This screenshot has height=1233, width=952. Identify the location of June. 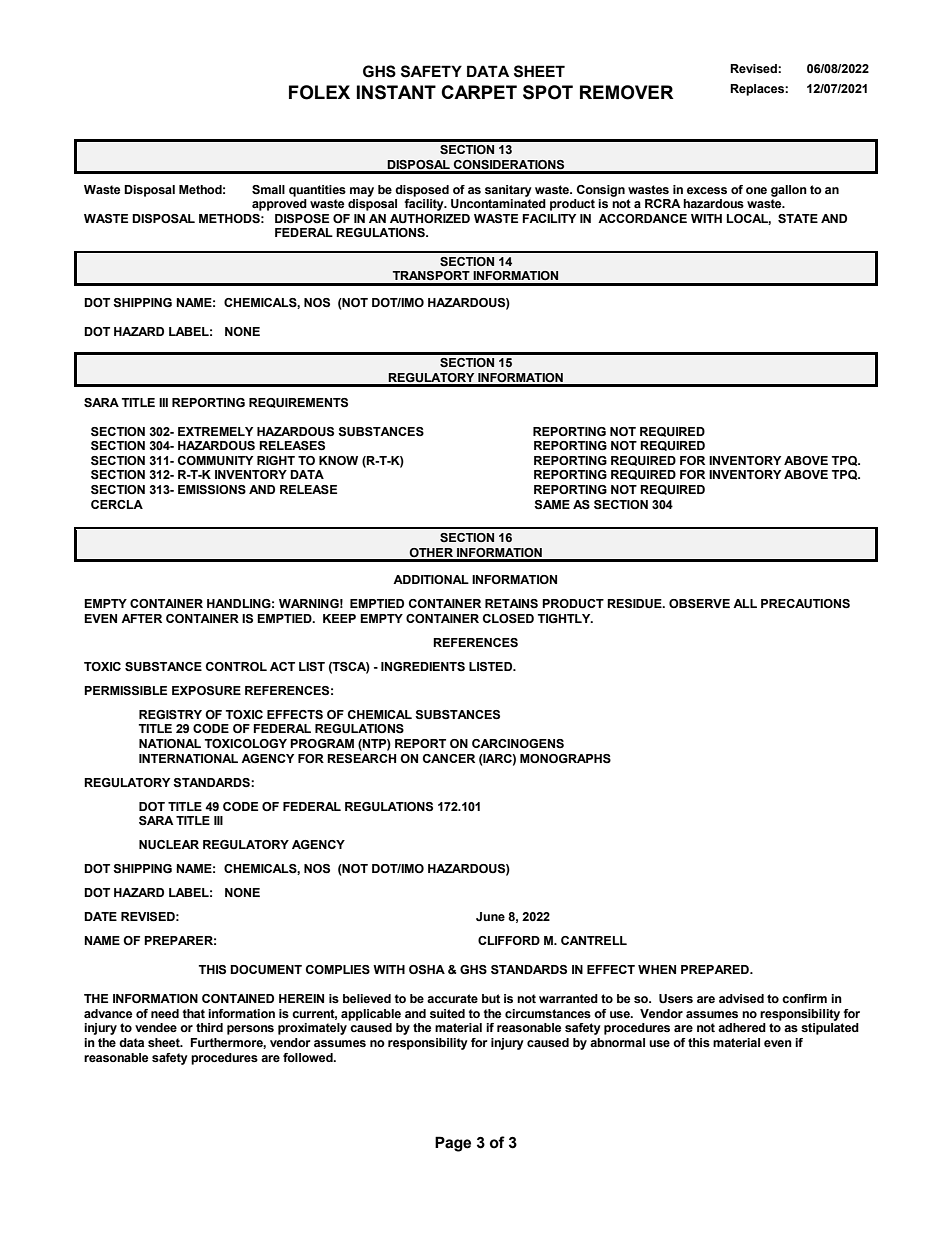
(490, 916).
